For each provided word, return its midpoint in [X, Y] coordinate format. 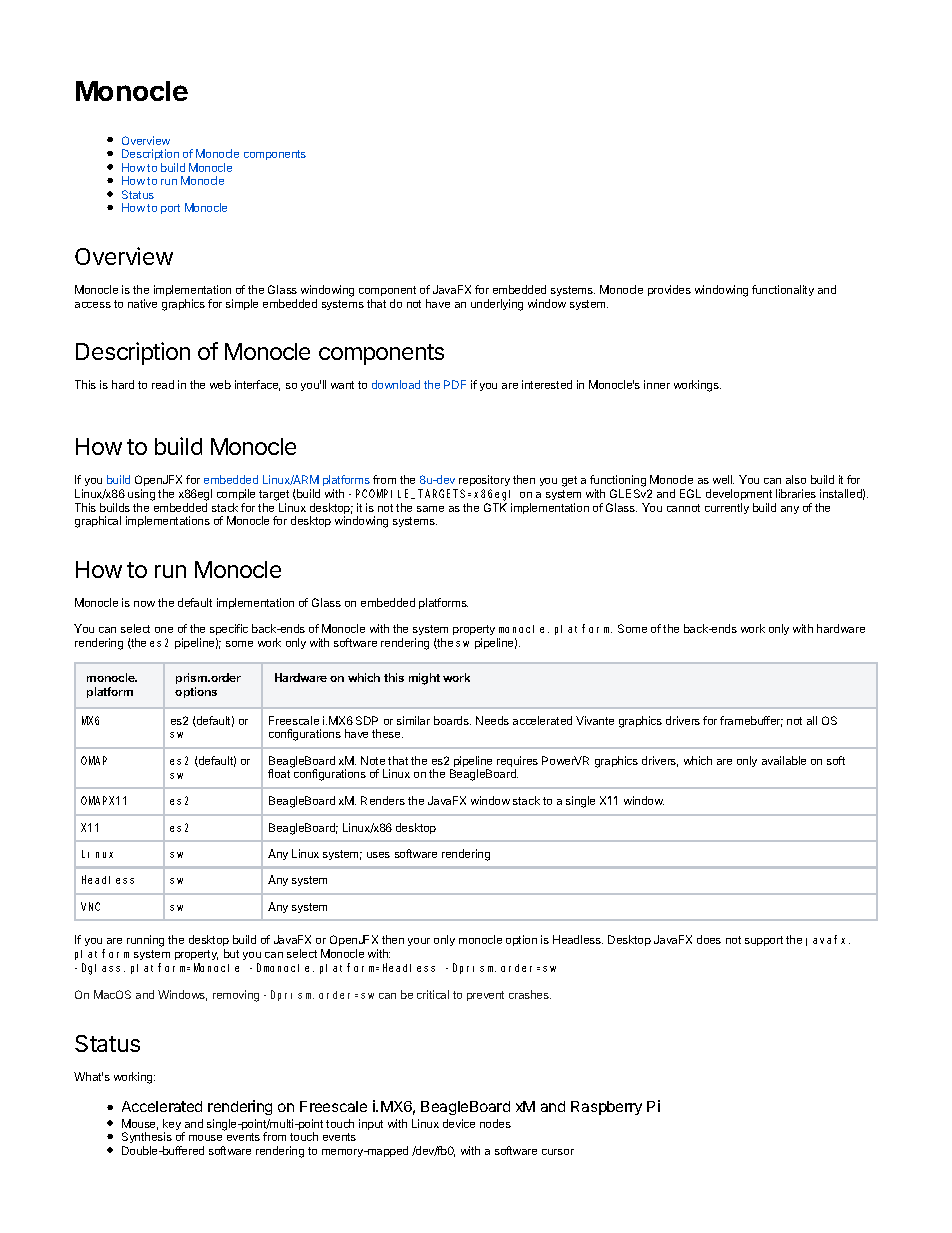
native [142, 303]
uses [378, 855]
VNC [90, 906]
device [459, 1123]
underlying [497, 305]
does [709, 939]
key [172, 1126]
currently [727, 508]
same [430, 509]
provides [669, 290]
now [144, 604]
